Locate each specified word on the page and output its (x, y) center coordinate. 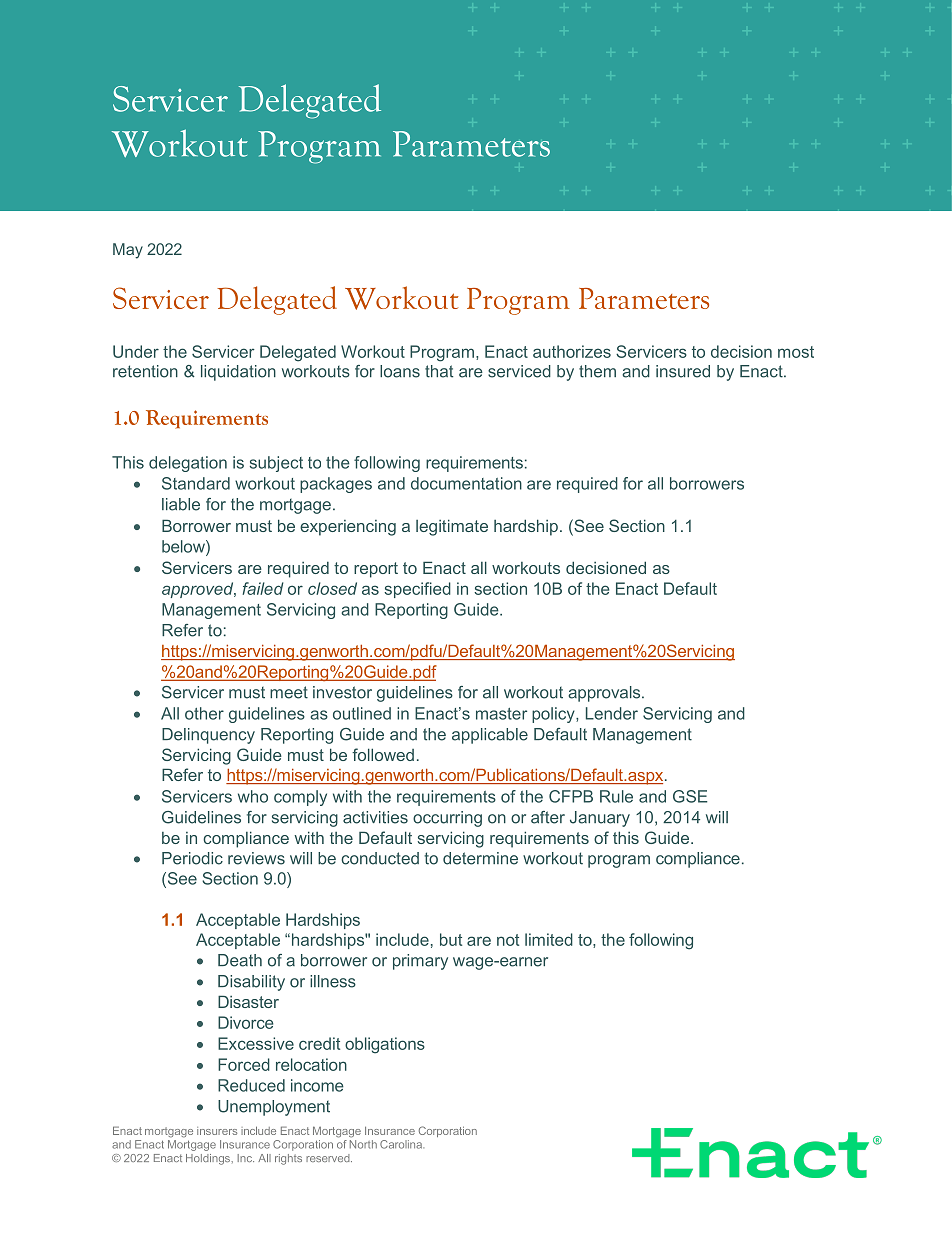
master (501, 714)
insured (683, 371)
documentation (466, 483)
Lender (612, 713)
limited (549, 939)
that (439, 371)
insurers (217, 1131)
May (128, 251)
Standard (196, 483)
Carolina (402, 1144)
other (204, 713)
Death (240, 960)
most (796, 352)
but (451, 939)
